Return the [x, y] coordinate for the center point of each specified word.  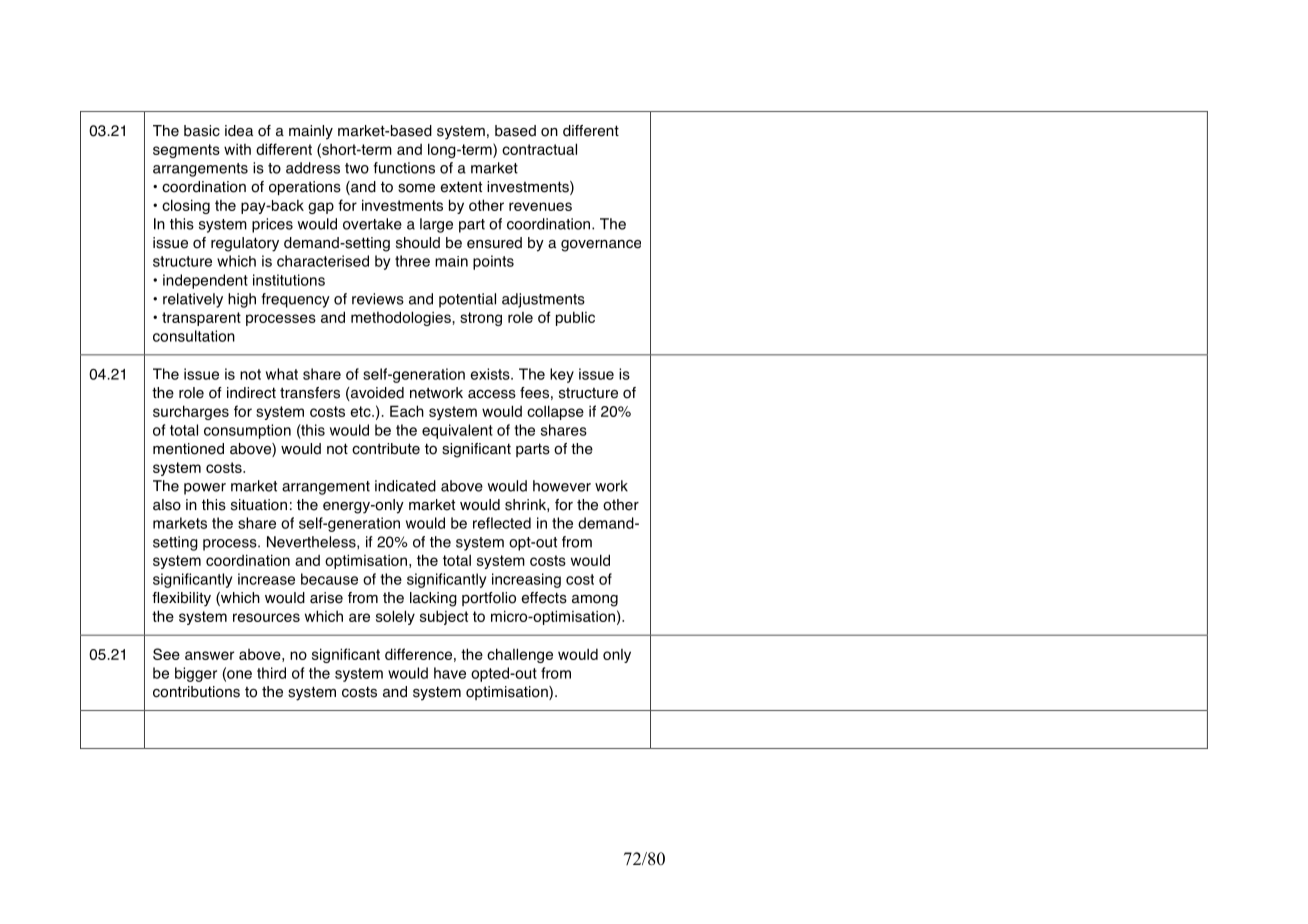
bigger [196, 674]
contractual [539, 149]
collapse [555, 412]
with [237, 149]
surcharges [191, 412]
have [450, 673]
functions [404, 168]
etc [361, 411]
